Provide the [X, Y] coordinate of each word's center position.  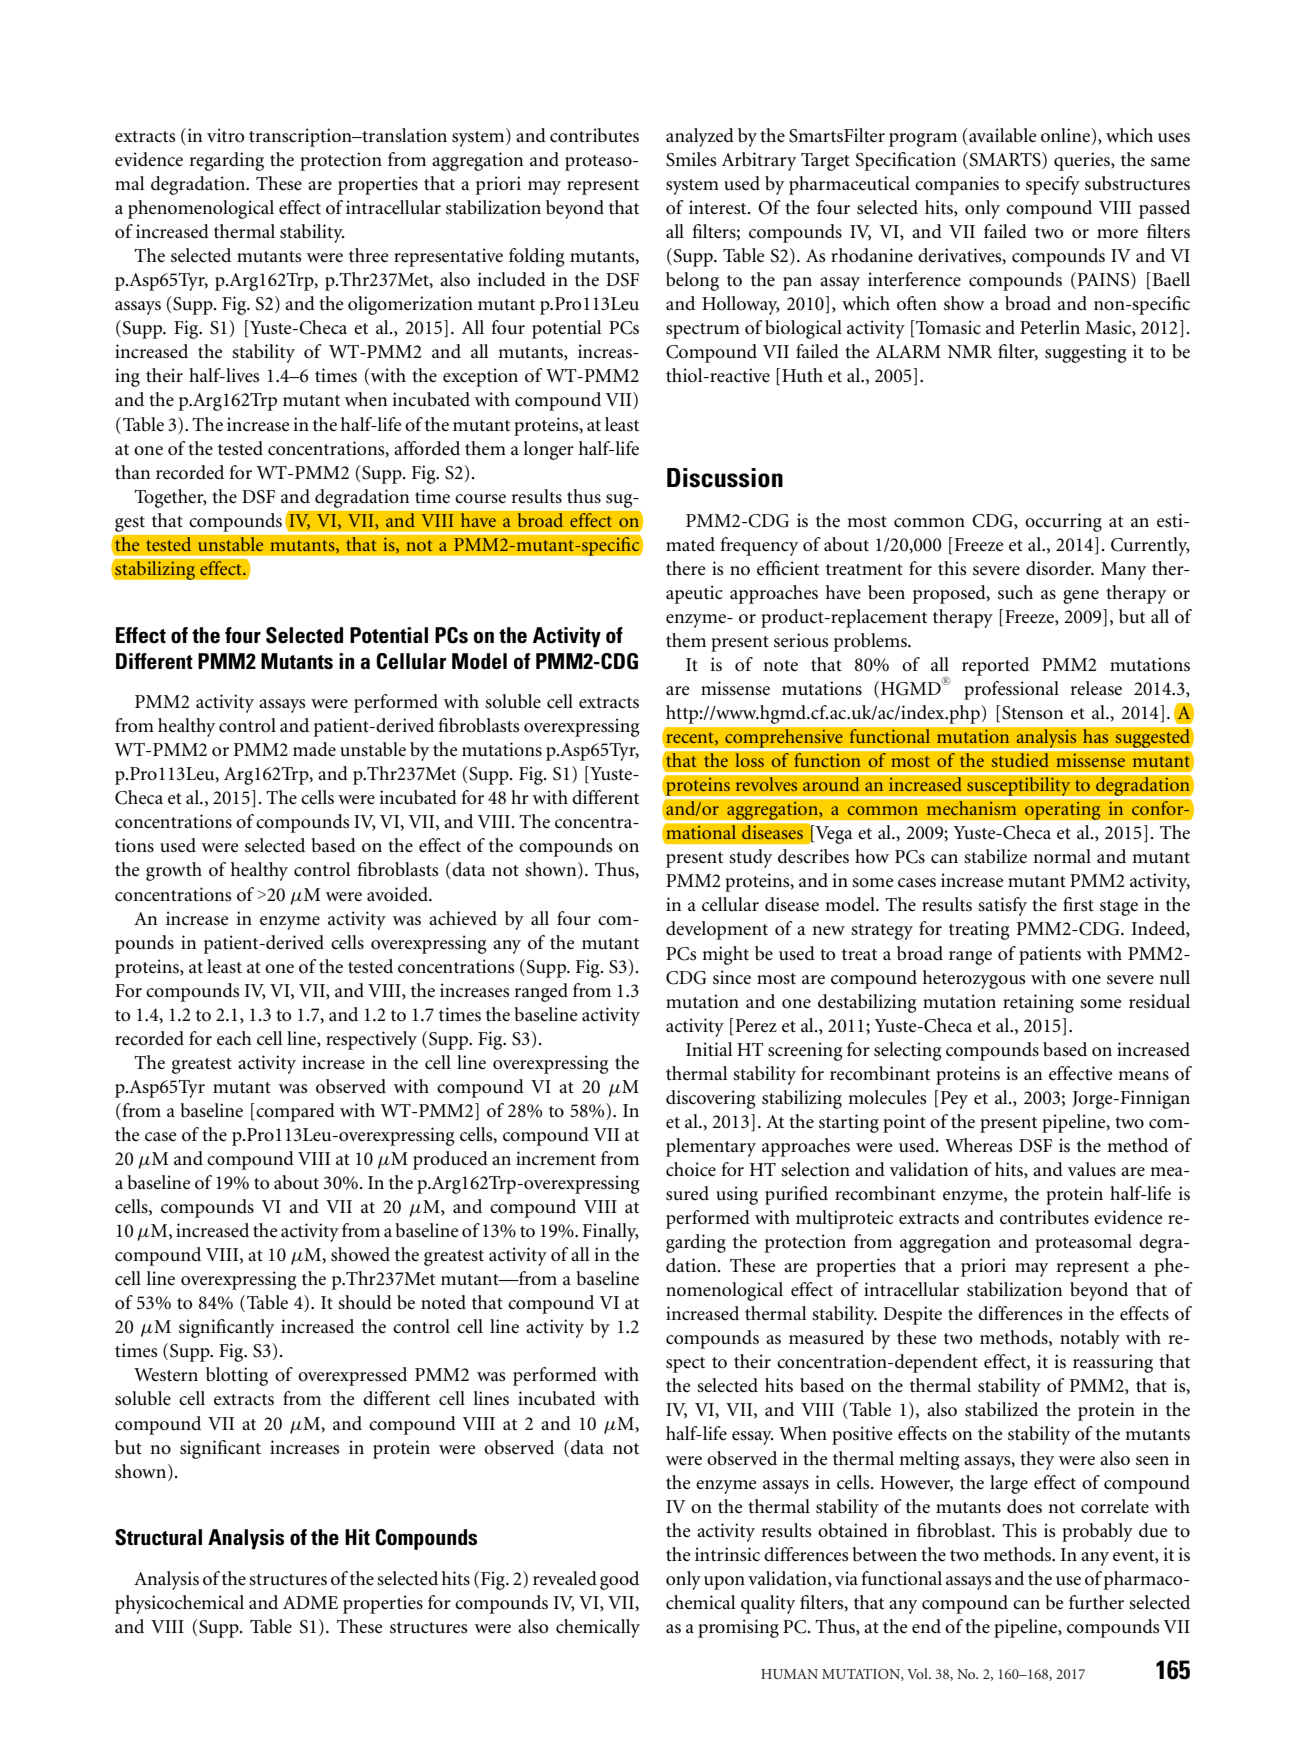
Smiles [691, 159]
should [365, 1302]
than [132, 472]
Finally [611, 1232]
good [619, 1580]
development [717, 930]
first [1078, 904]
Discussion [725, 478]
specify [1053, 185]
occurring [1063, 522]
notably [1090, 1339]
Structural [158, 1537]
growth [174, 871]
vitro [225, 135]
